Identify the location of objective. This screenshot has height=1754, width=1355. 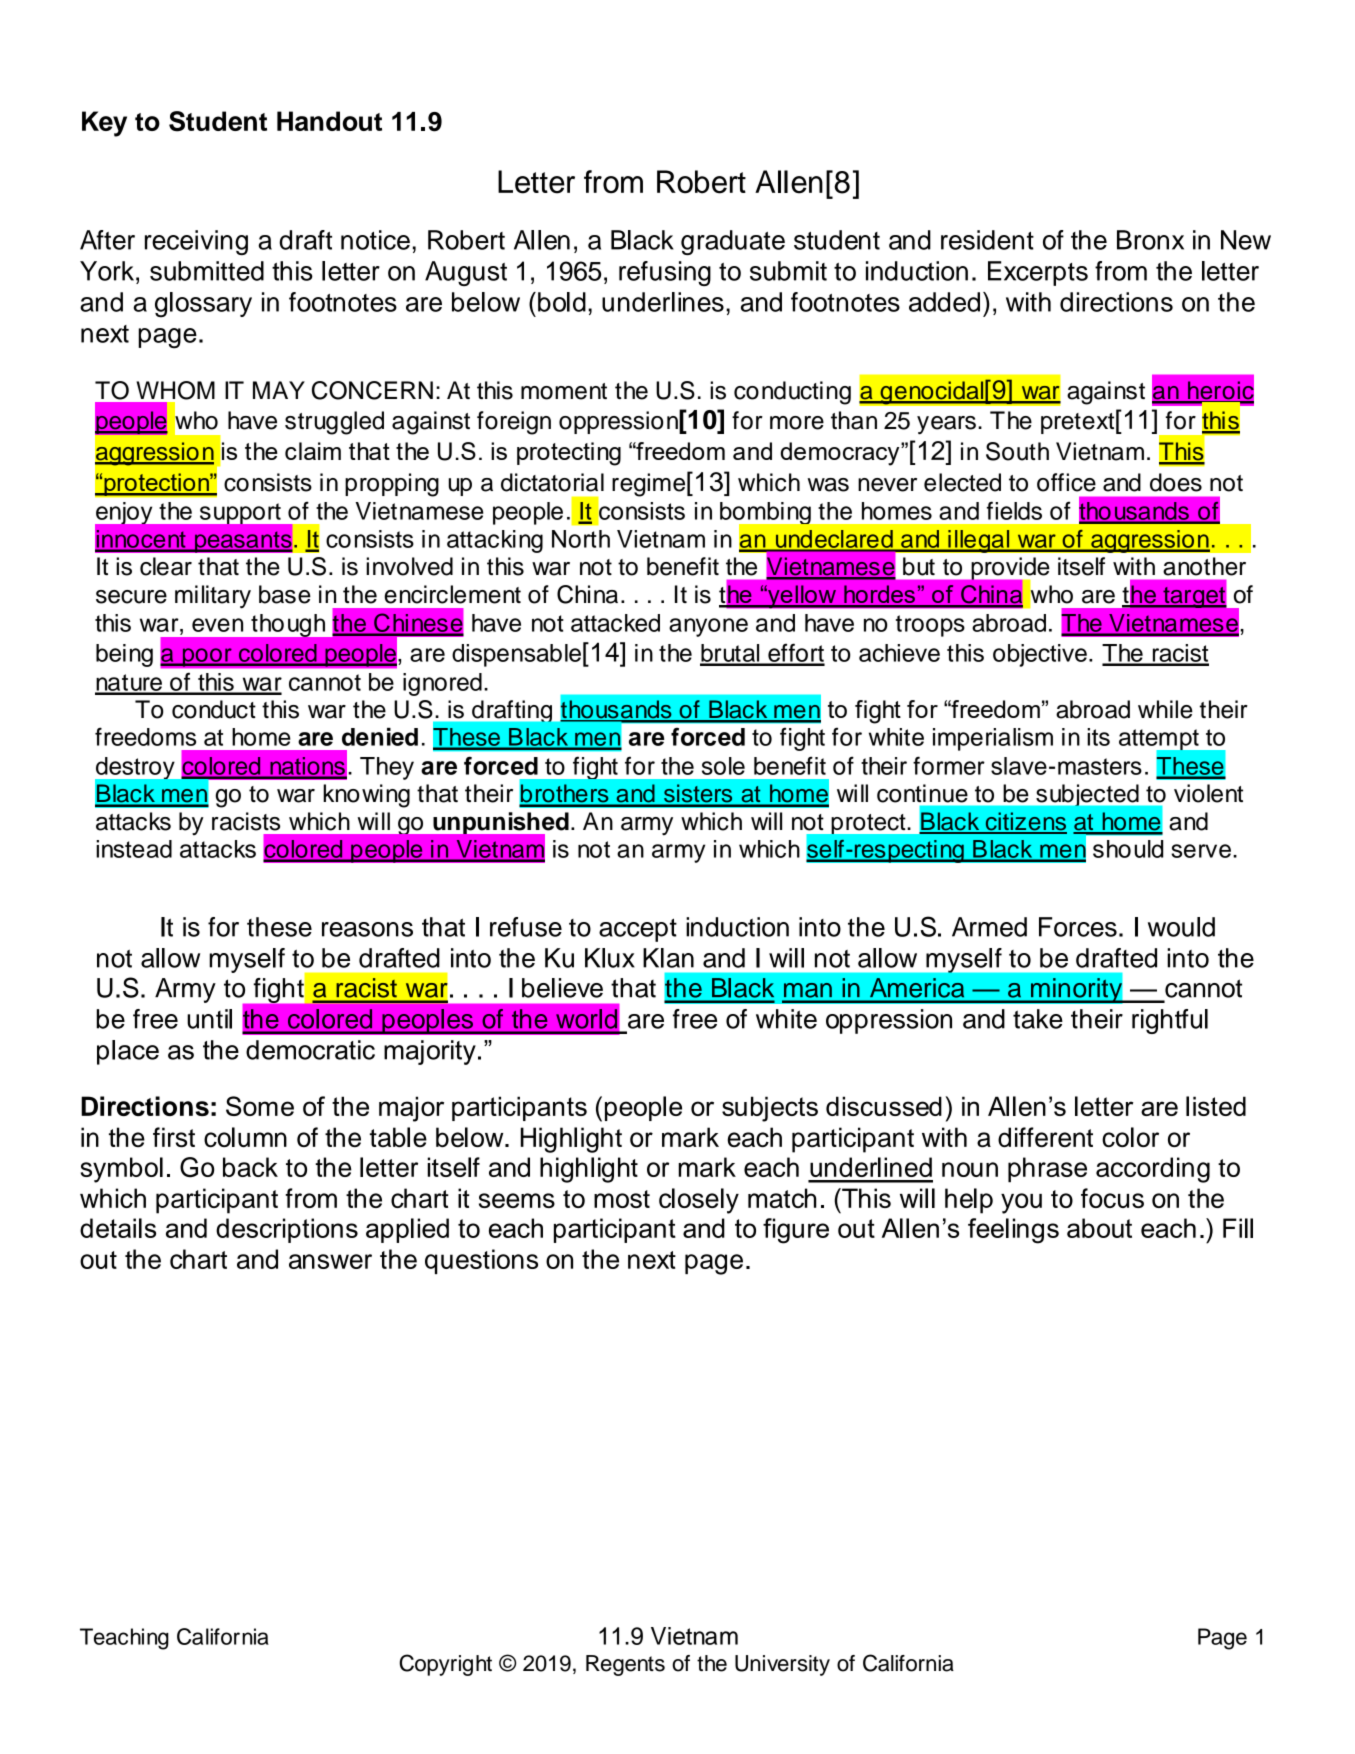
(1040, 655).
